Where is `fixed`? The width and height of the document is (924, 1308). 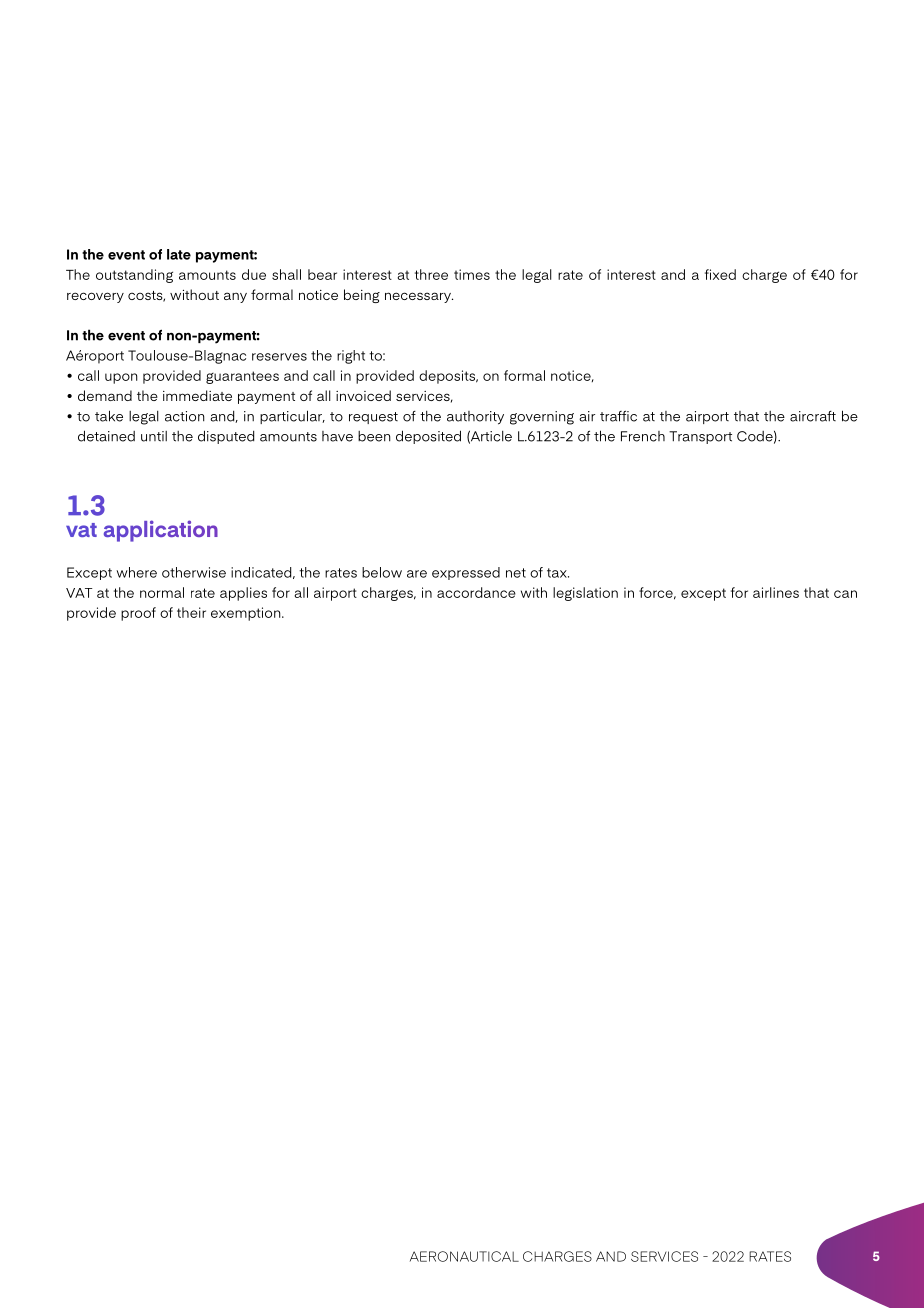 fixed is located at coordinates (720, 274).
